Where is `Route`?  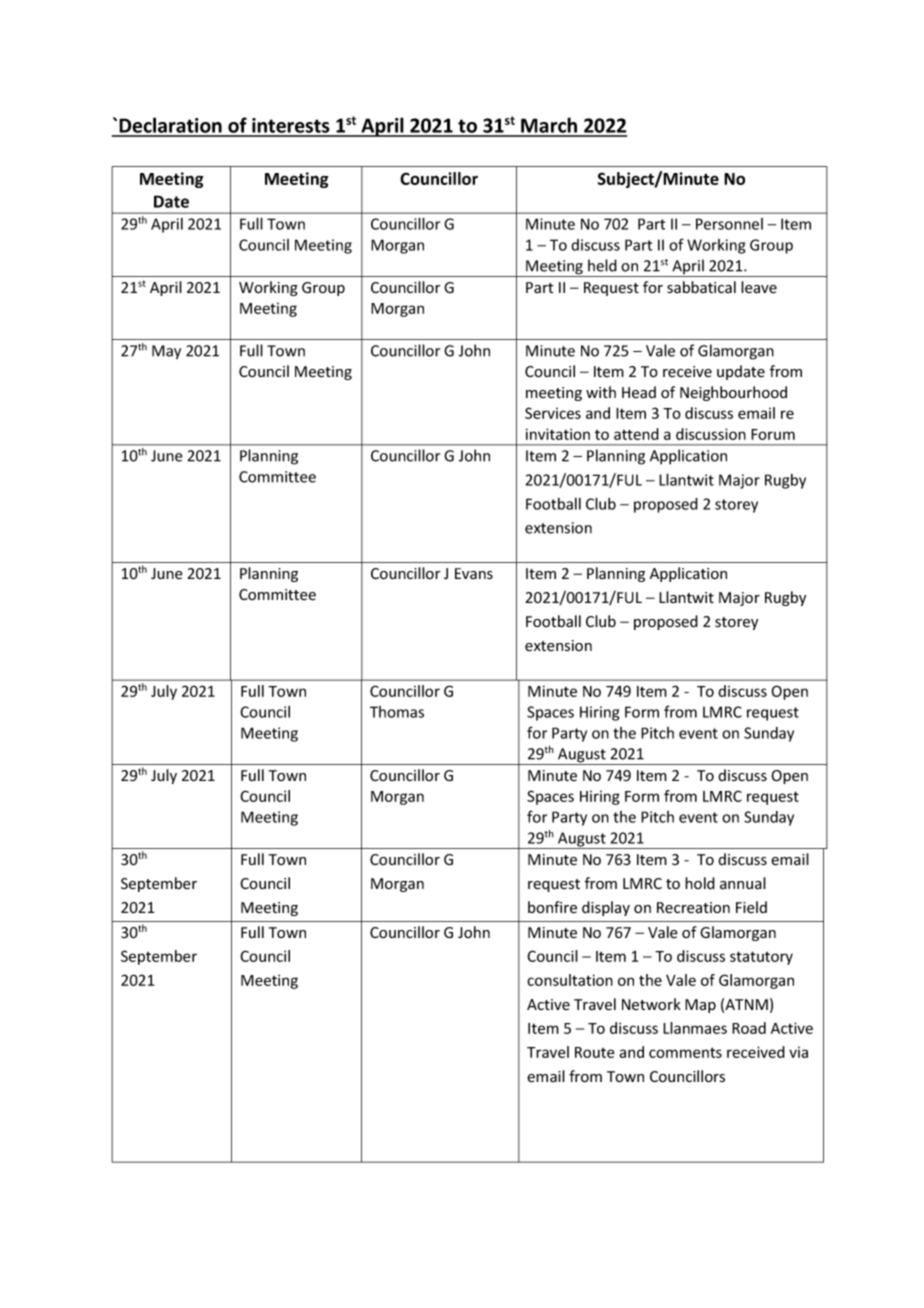
Route is located at coordinates (594, 1052).
